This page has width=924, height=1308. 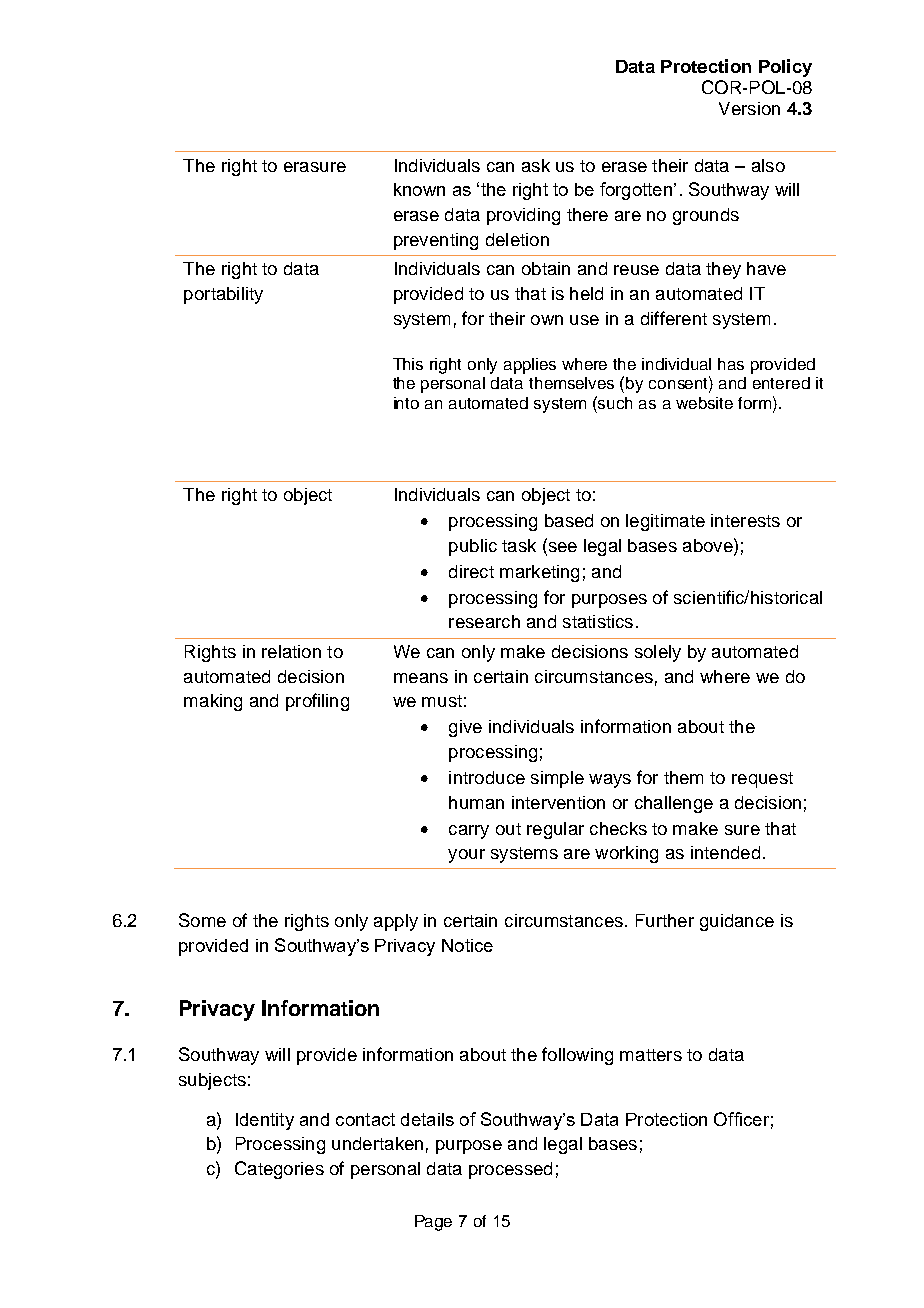 What do you see at coordinates (419, 189) in the page?
I see `known` at bounding box center [419, 189].
